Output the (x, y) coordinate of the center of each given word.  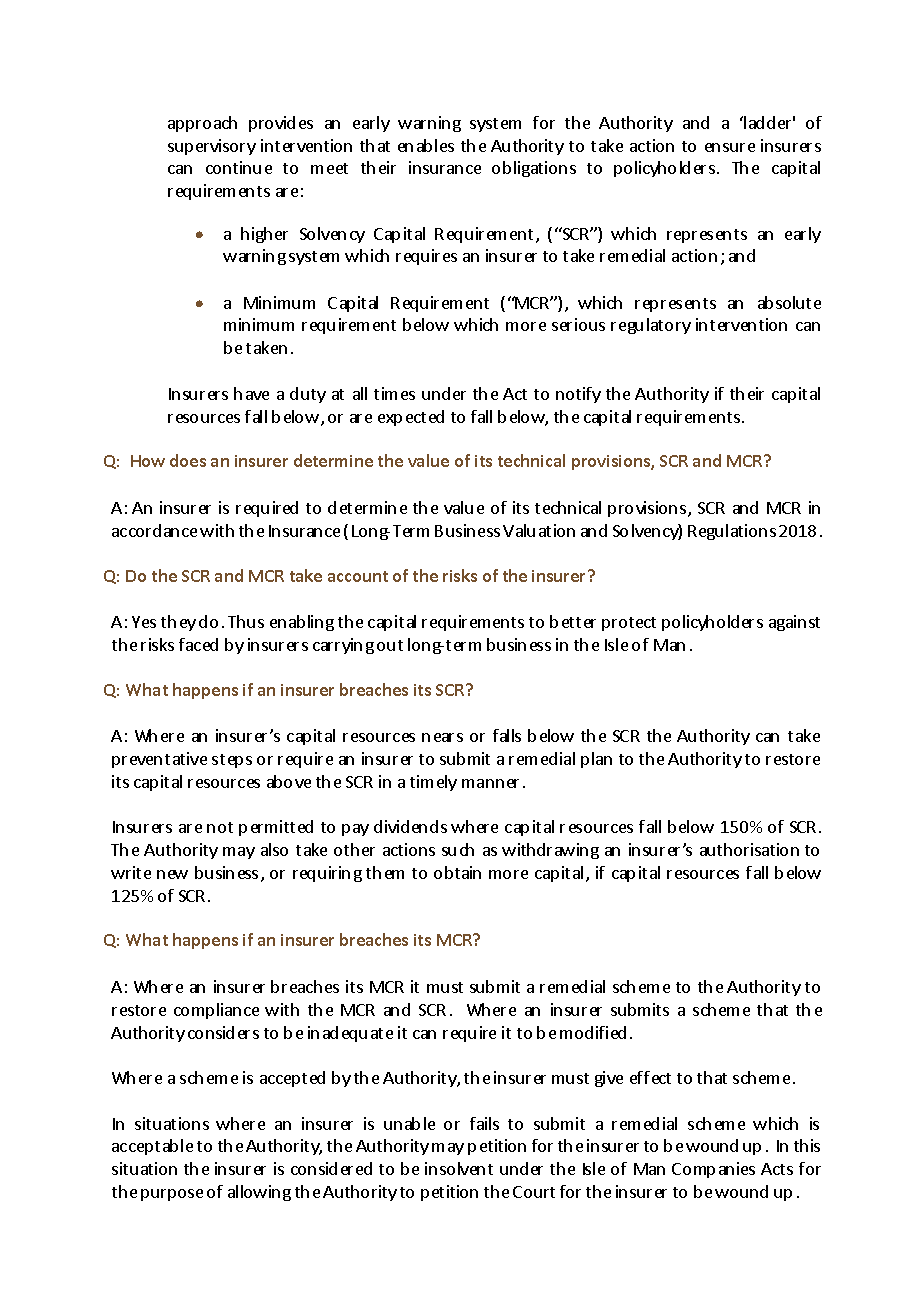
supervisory (212, 147)
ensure (730, 147)
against (794, 623)
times (394, 393)
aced (202, 644)
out (390, 645)
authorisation (749, 849)
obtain (457, 872)
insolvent (459, 1168)
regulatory (651, 326)
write (131, 872)
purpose (172, 1195)
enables (426, 145)
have (251, 393)
